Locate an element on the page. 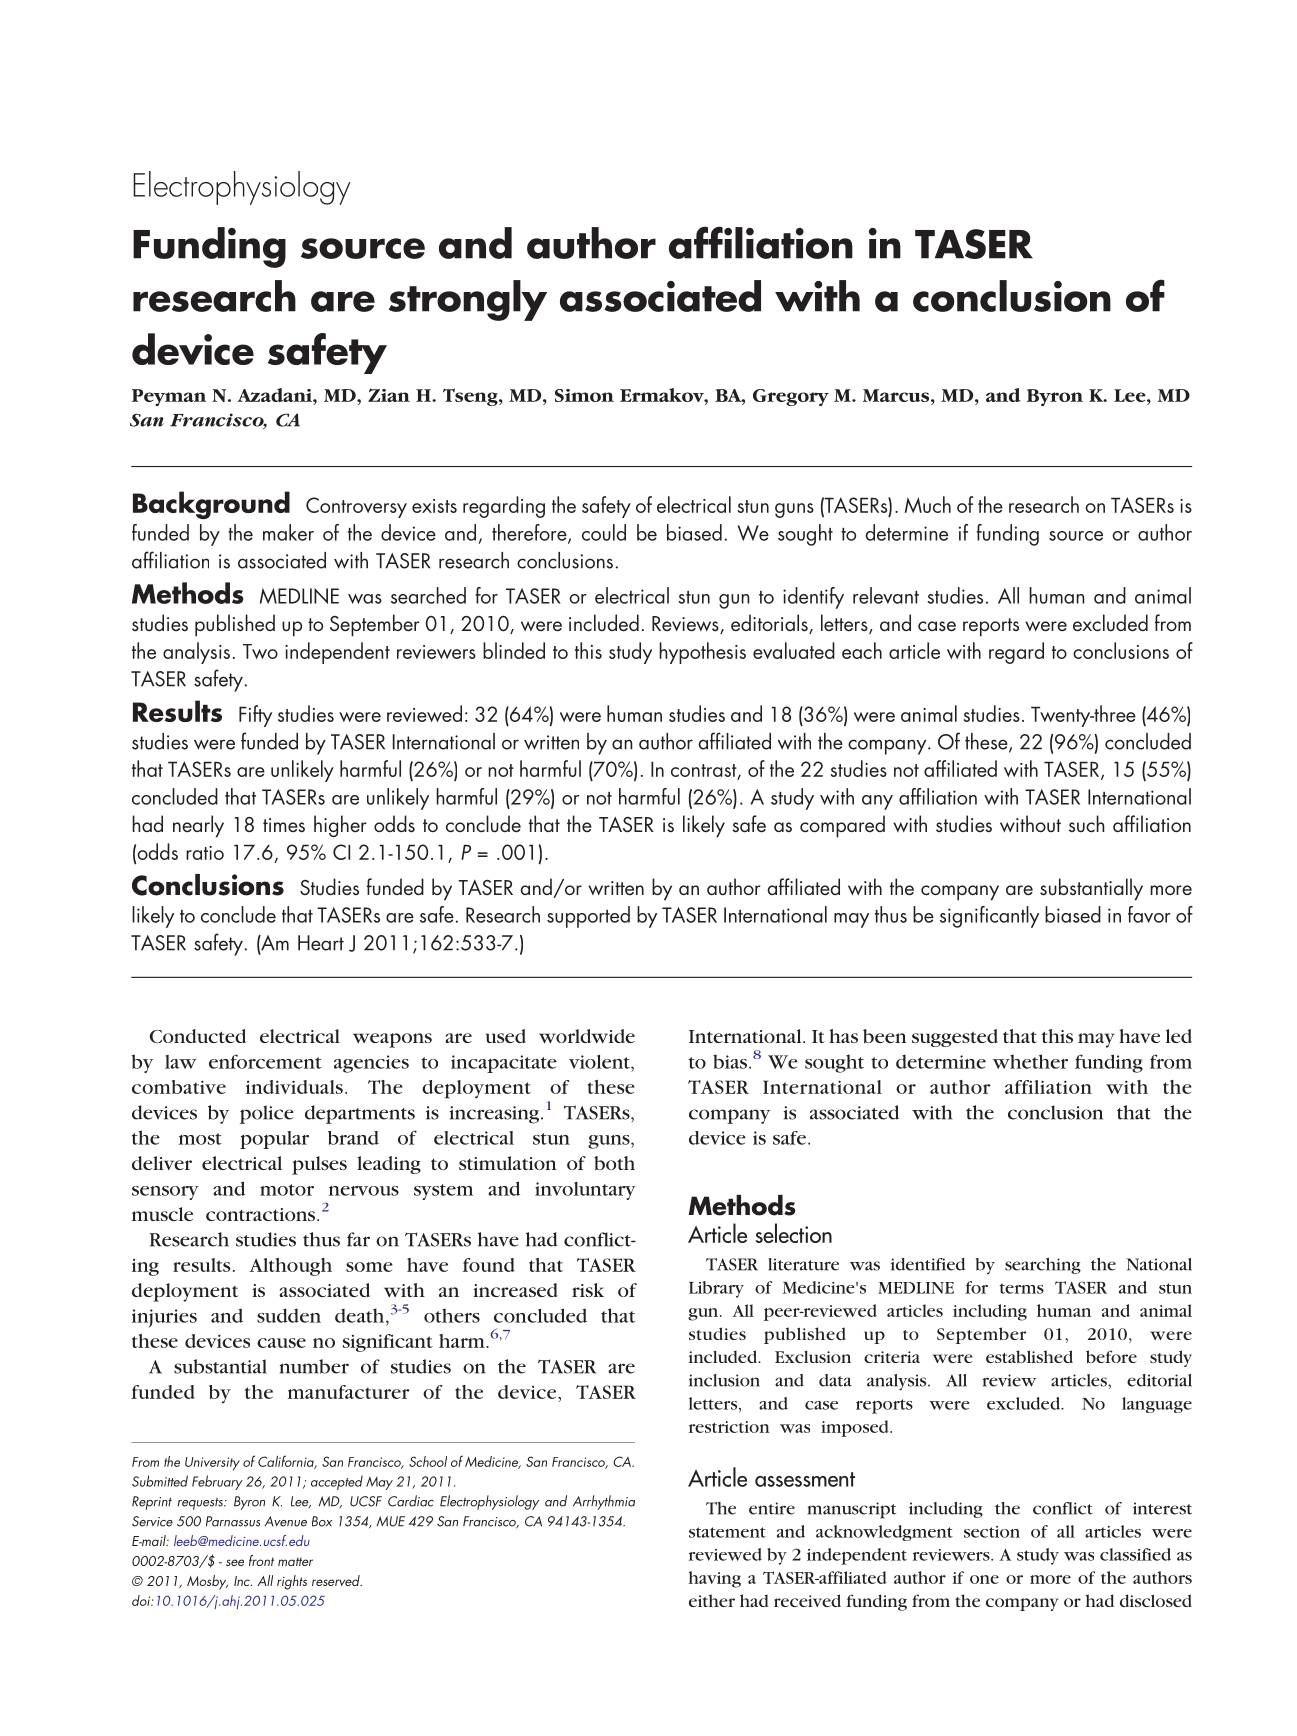  searching is located at coordinates (1043, 1266).
